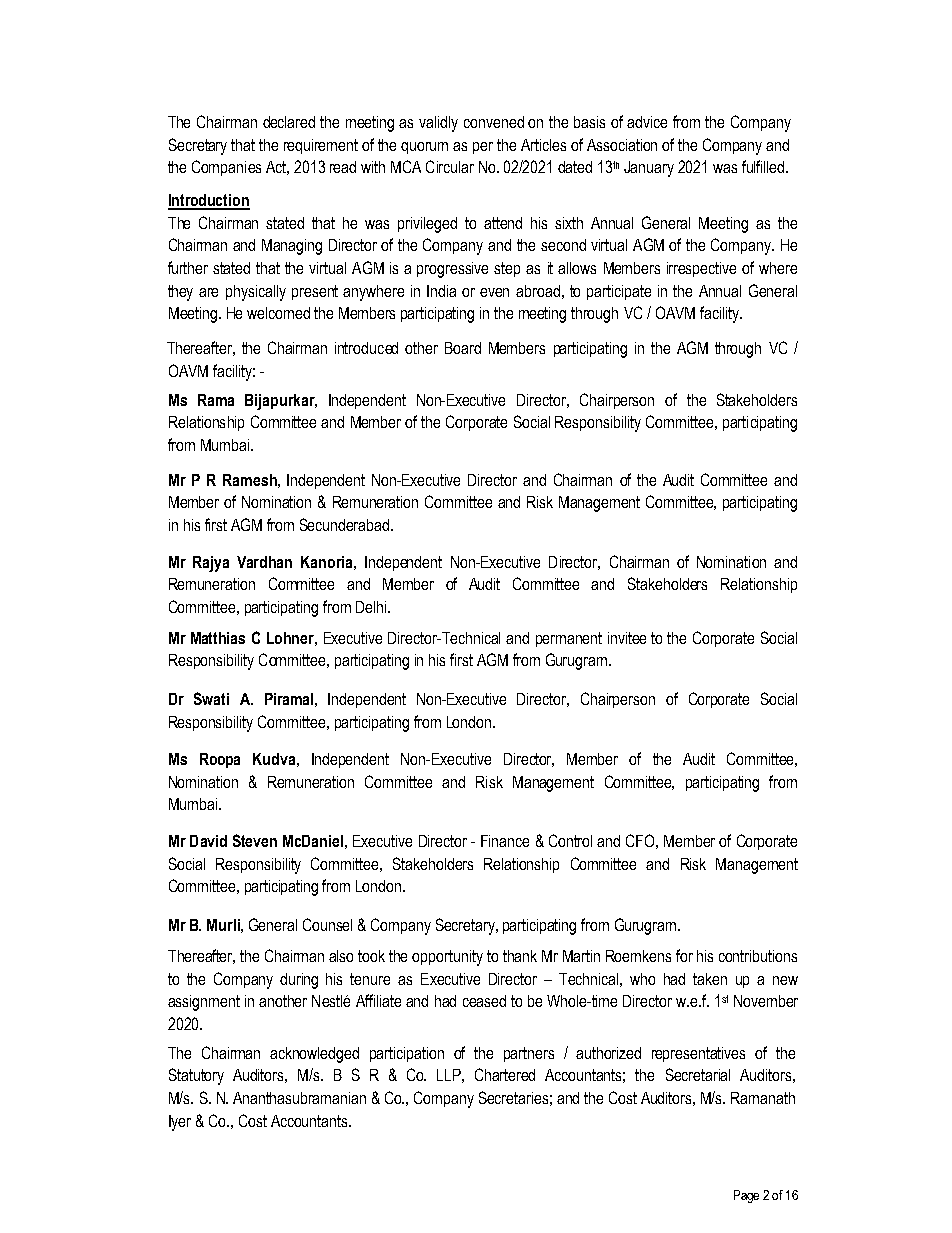 Image resolution: width=952 pixels, height=1233 pixels. What do you see at coordinates (372, 607) in the page?
I see `Delhi` at bounding box center [372, 607].
